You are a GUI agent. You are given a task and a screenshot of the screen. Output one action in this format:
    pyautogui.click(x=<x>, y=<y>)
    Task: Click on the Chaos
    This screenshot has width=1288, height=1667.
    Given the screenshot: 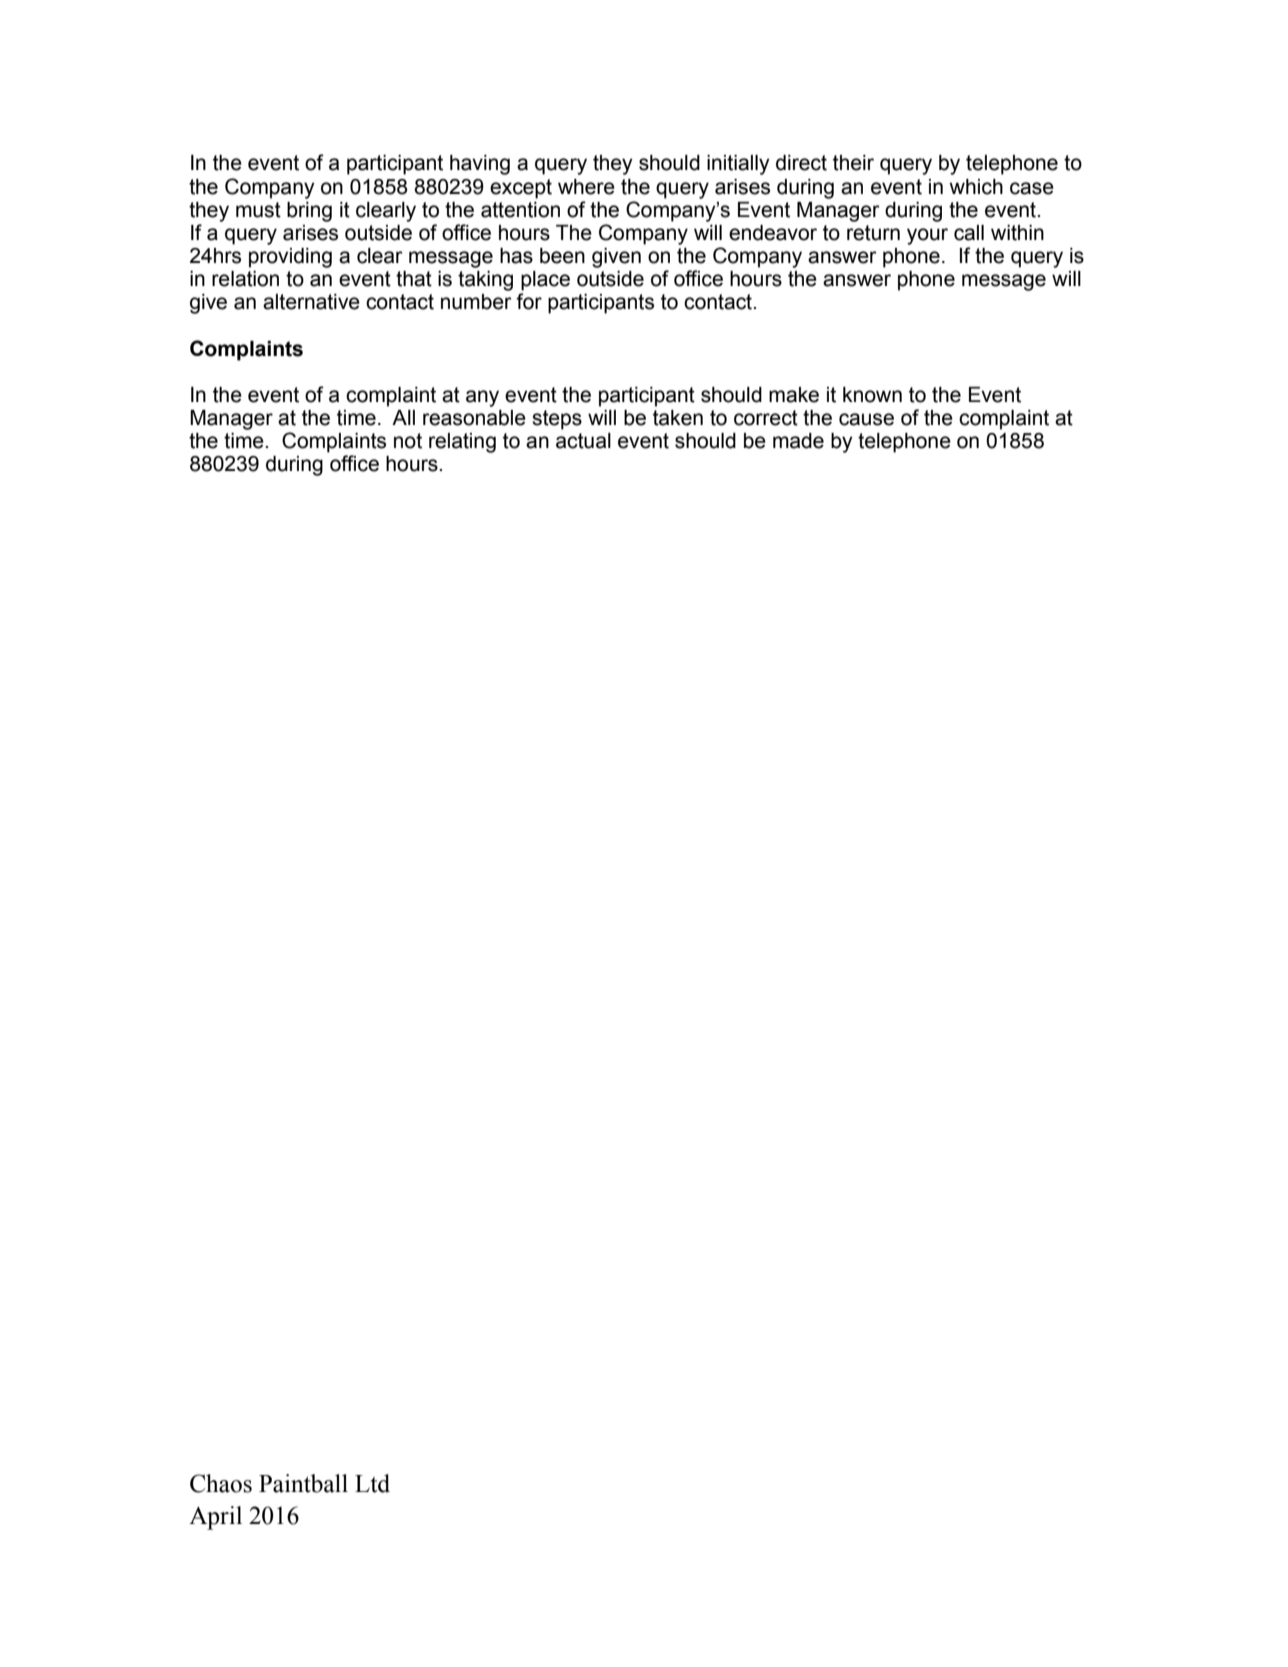 What is the action you would take?
    pyautogui.click(x=221, y=1483)
